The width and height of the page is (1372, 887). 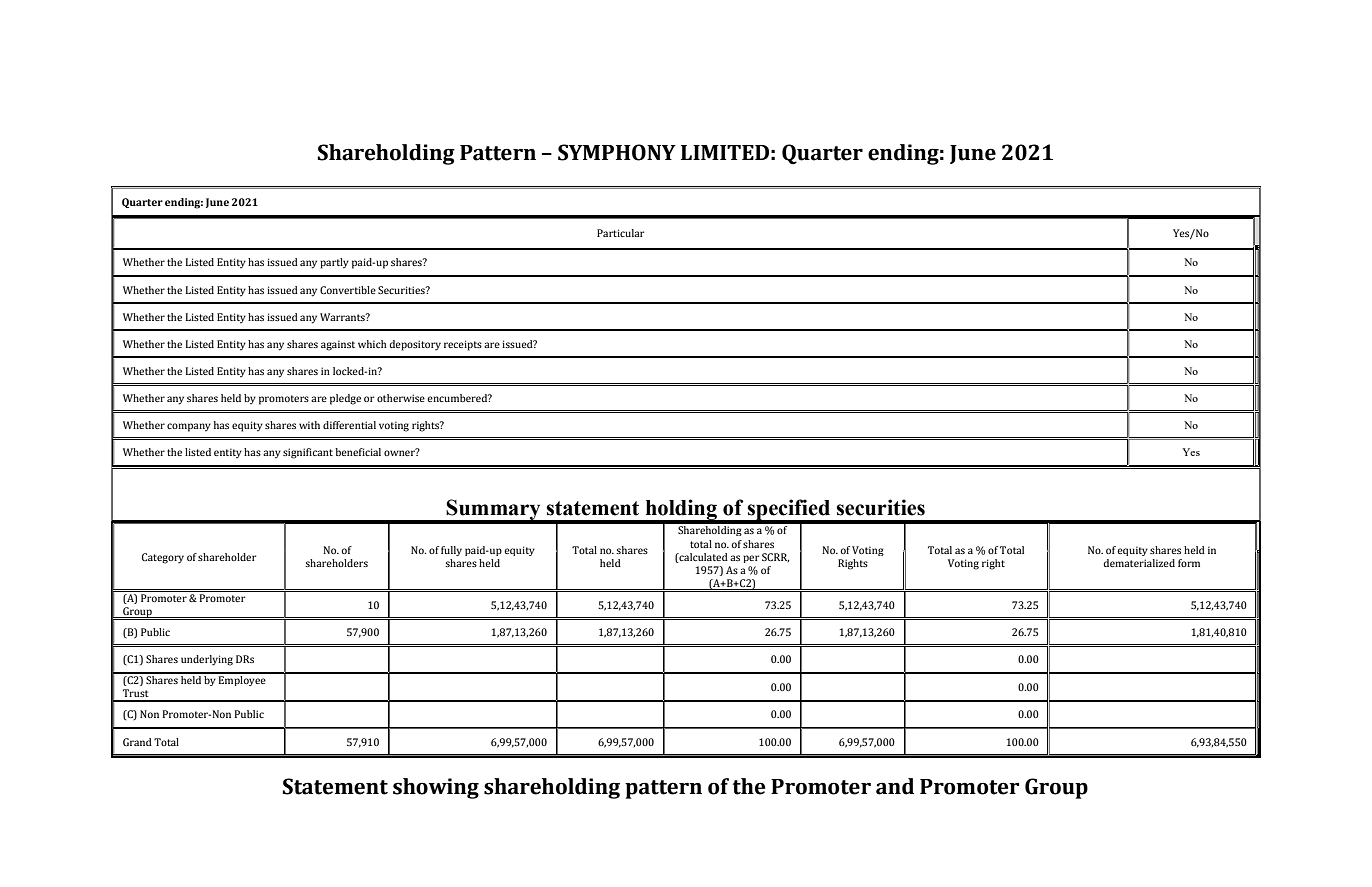 I want to click on Category, so click(x=163, y=558).
